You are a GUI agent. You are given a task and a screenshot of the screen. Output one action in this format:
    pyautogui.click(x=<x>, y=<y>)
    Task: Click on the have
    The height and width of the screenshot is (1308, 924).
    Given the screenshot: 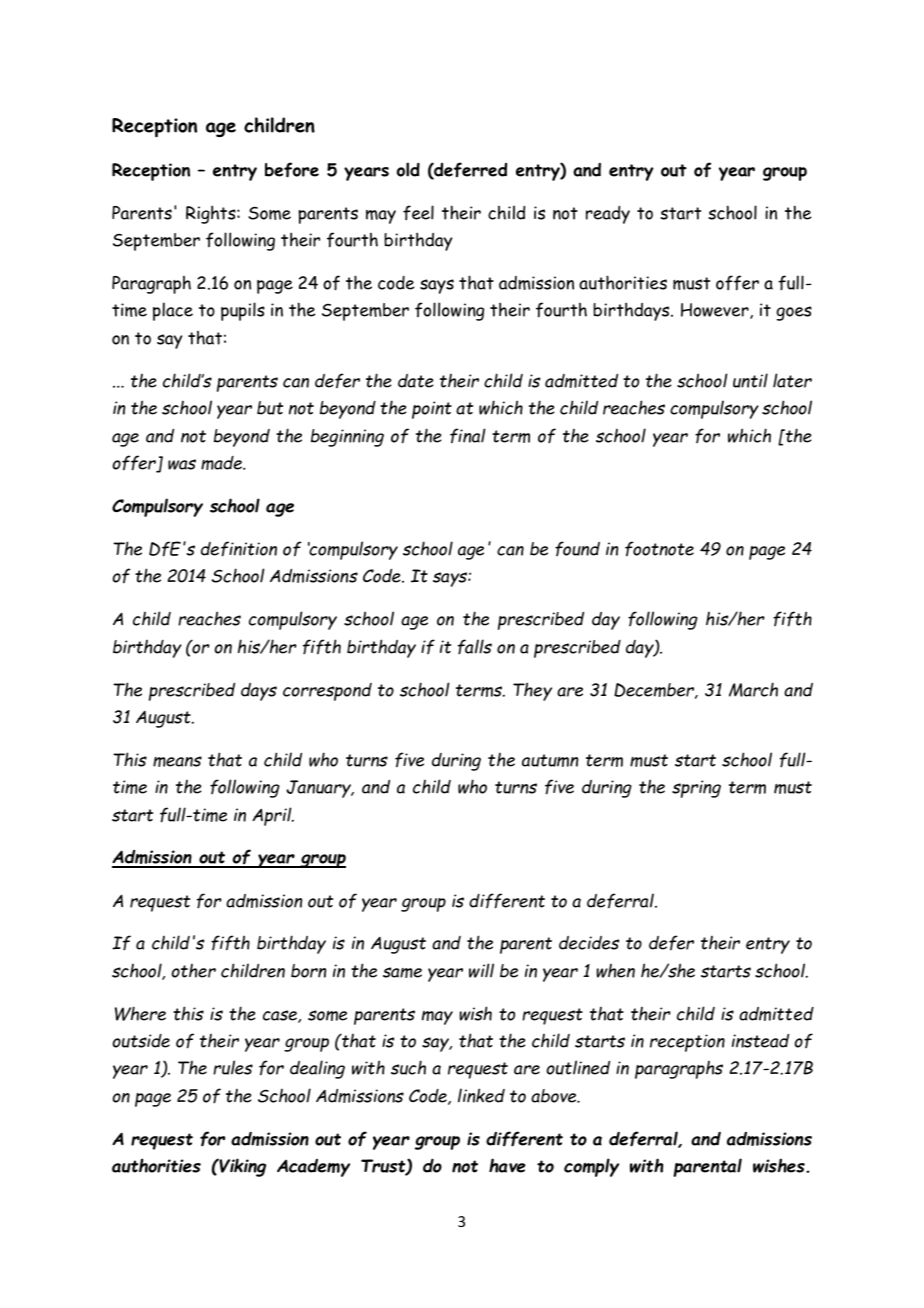 What is the action you would take?
    pyautogui.click(x=507, y=1165)
